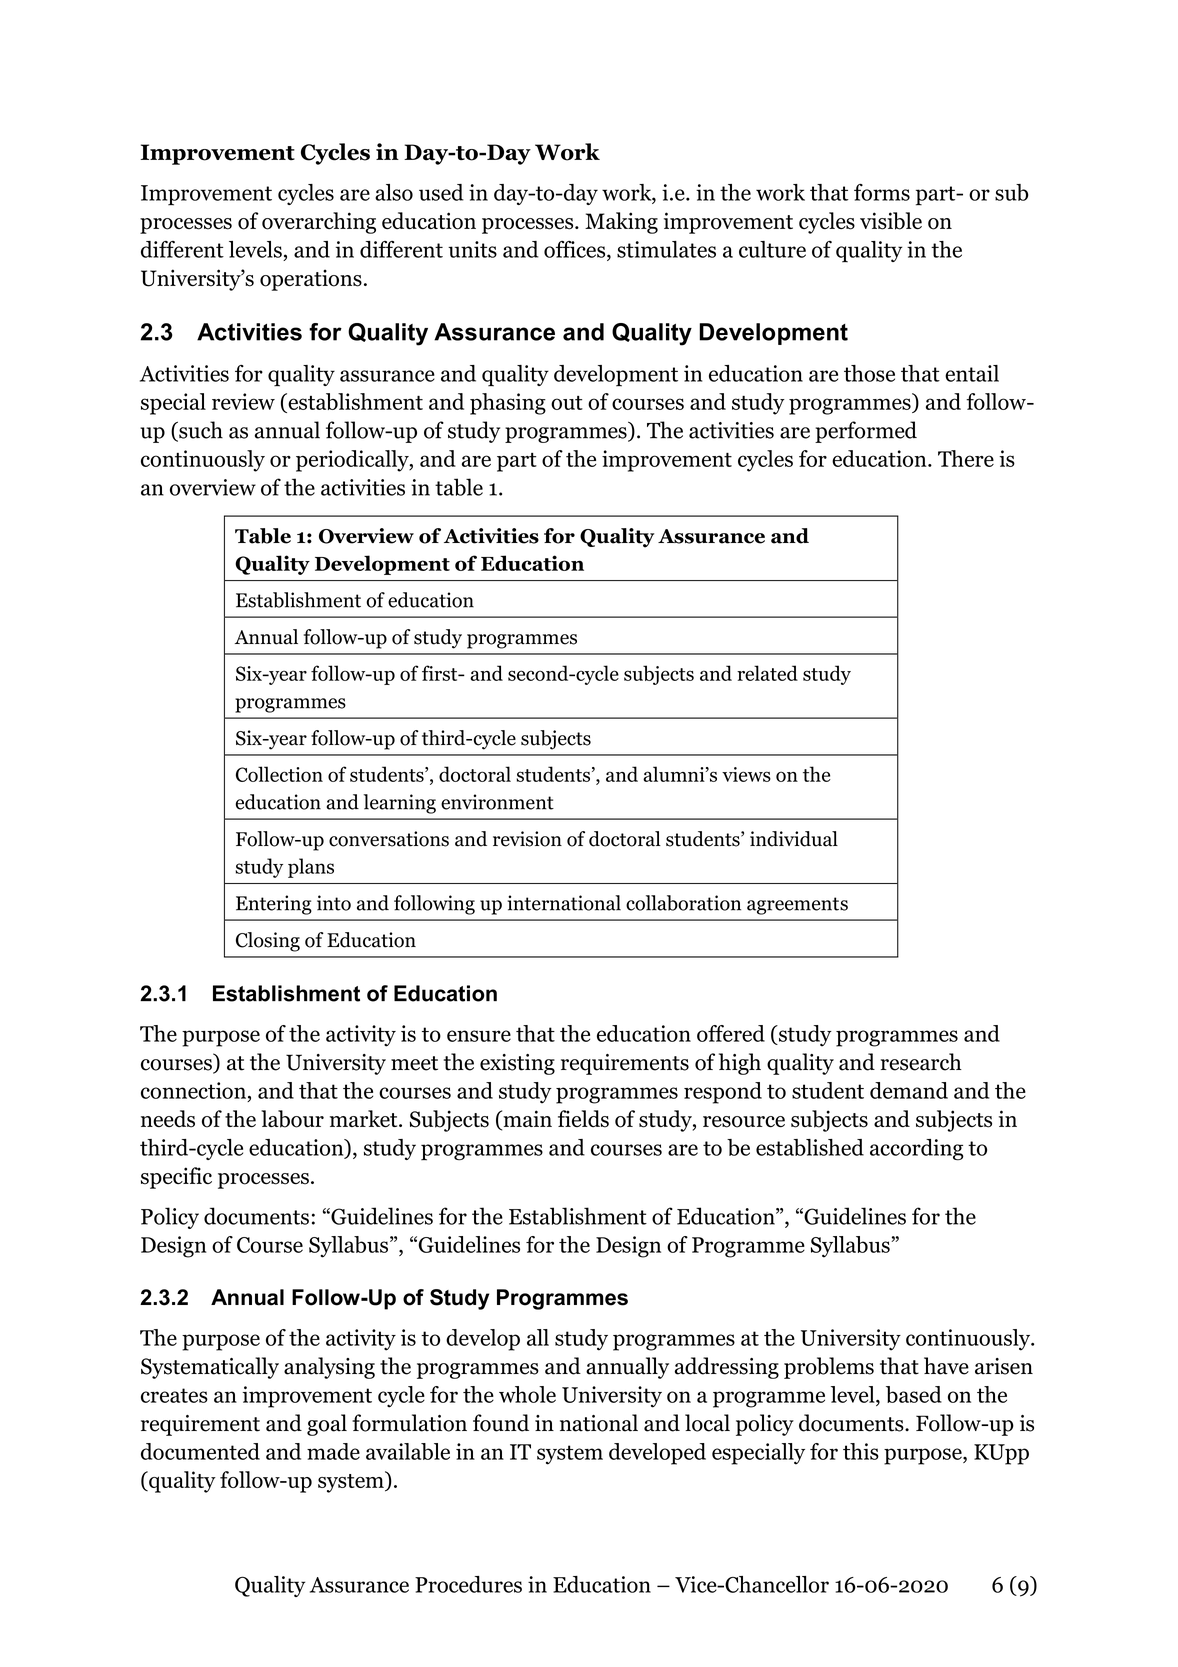  I want to click on labour, so click(292, 1119).
